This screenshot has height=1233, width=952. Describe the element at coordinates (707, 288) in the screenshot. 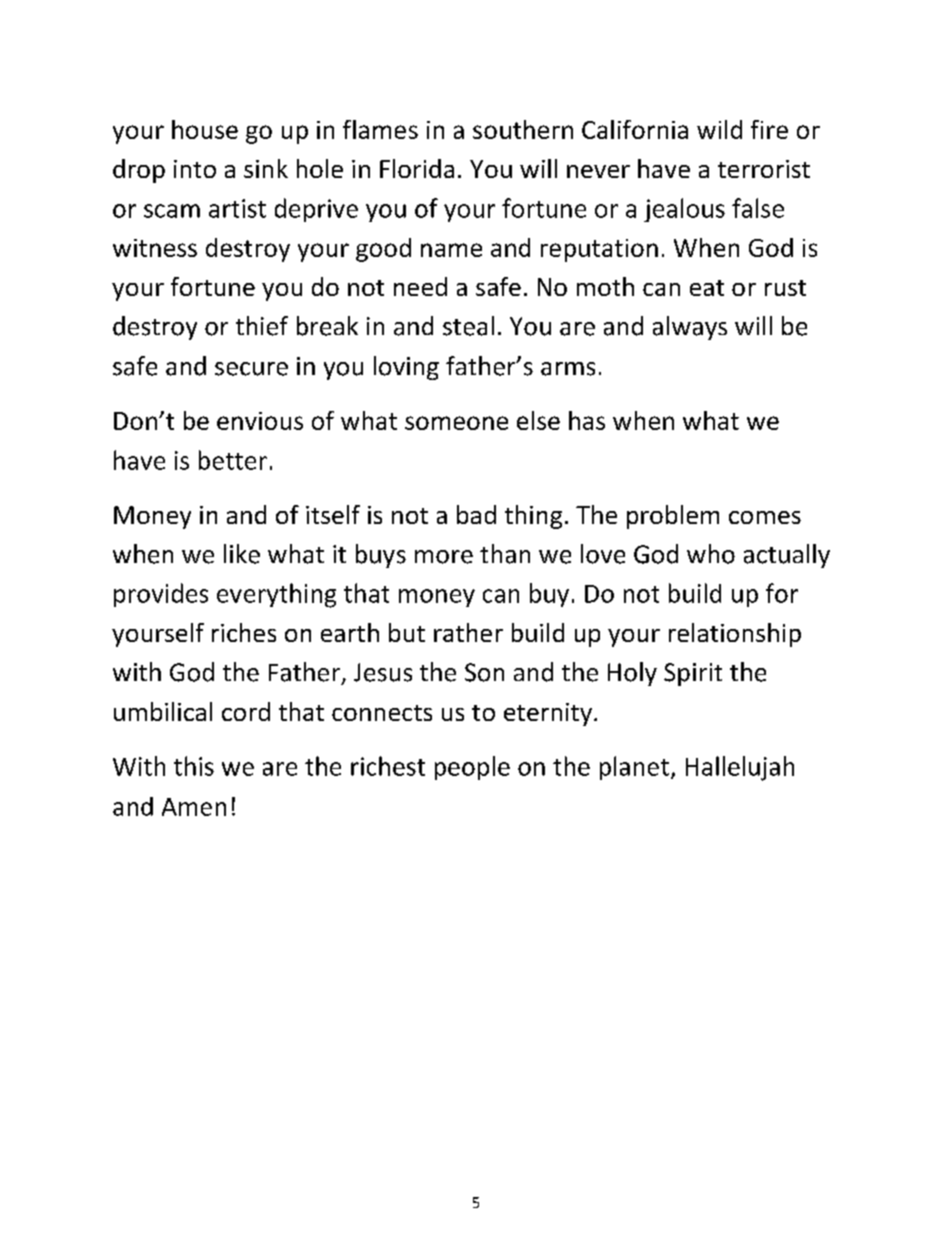

I see `eat` at that location.
